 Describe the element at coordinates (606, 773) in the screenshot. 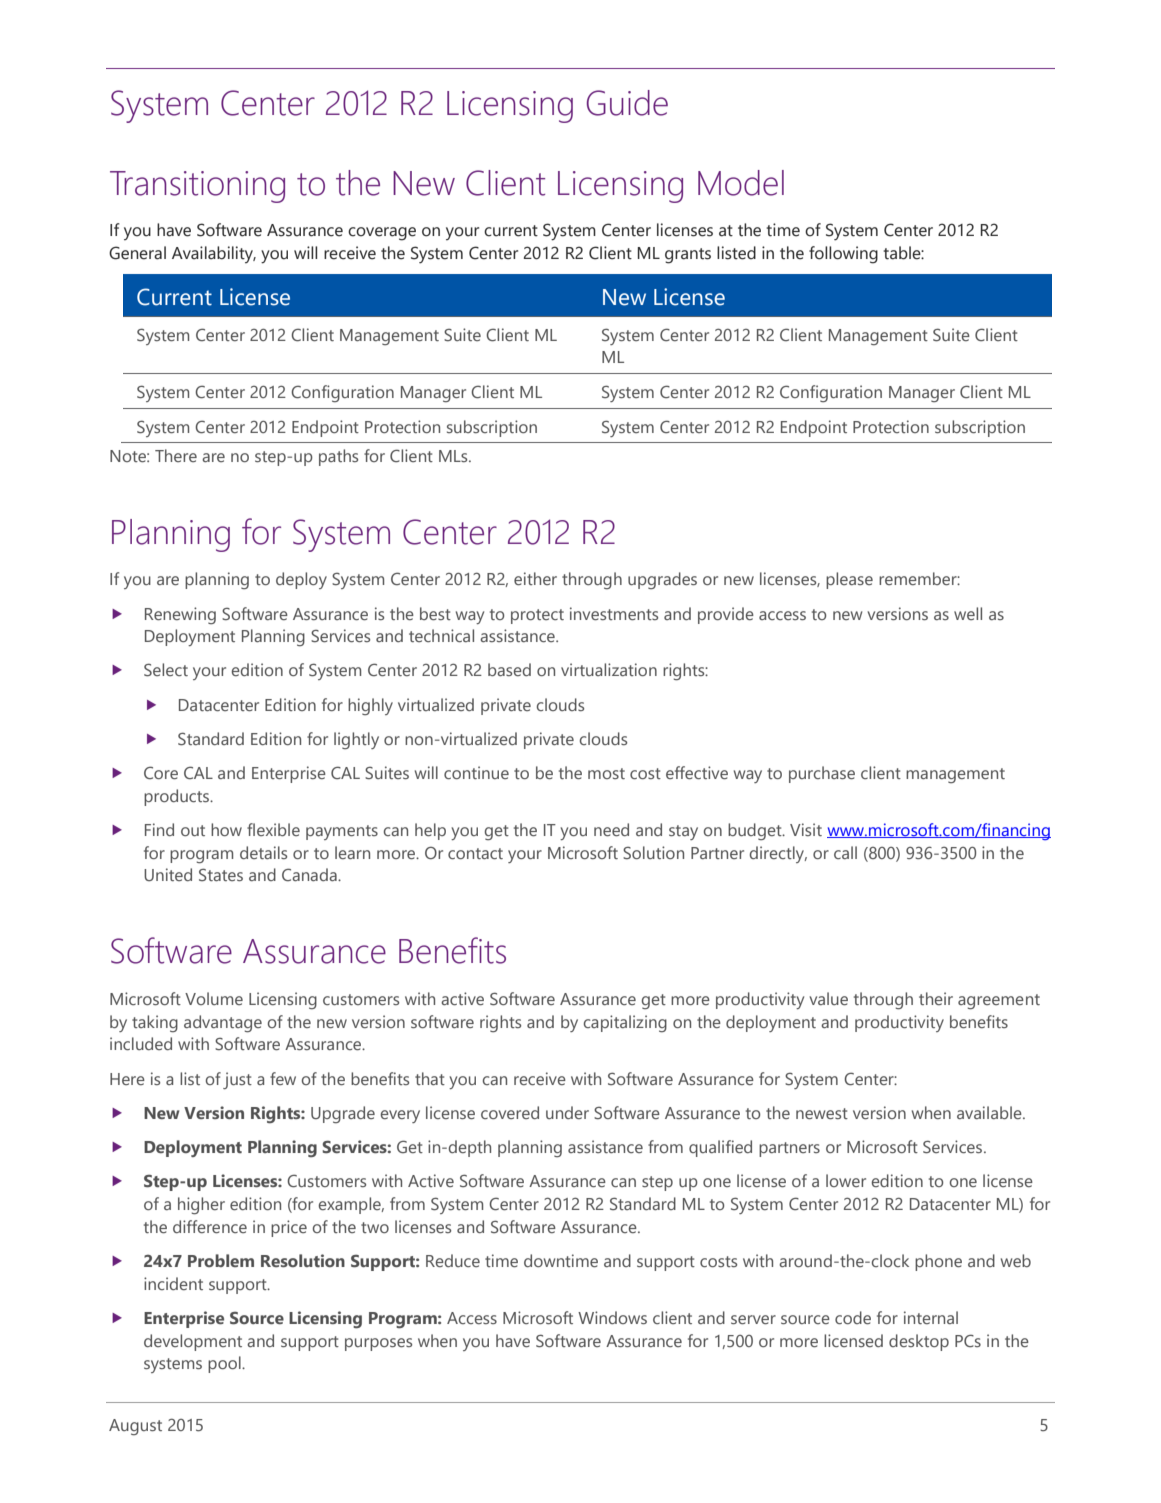

I see `most` at that location.
